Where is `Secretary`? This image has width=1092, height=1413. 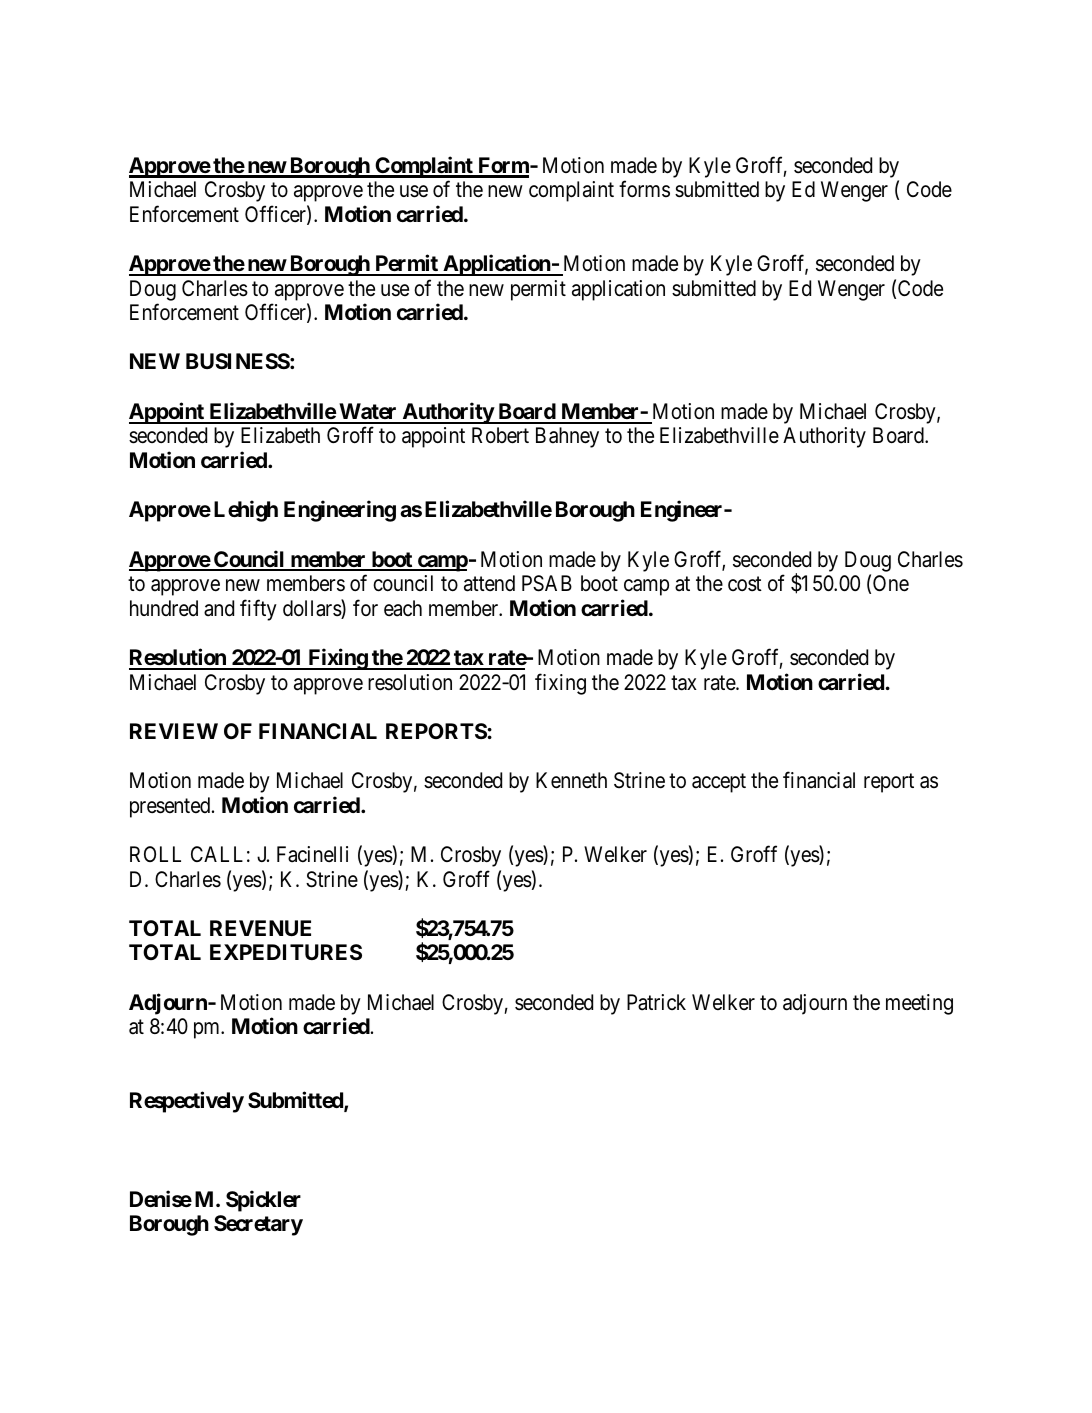
Secretary is located at coordinates (258, 1225).
